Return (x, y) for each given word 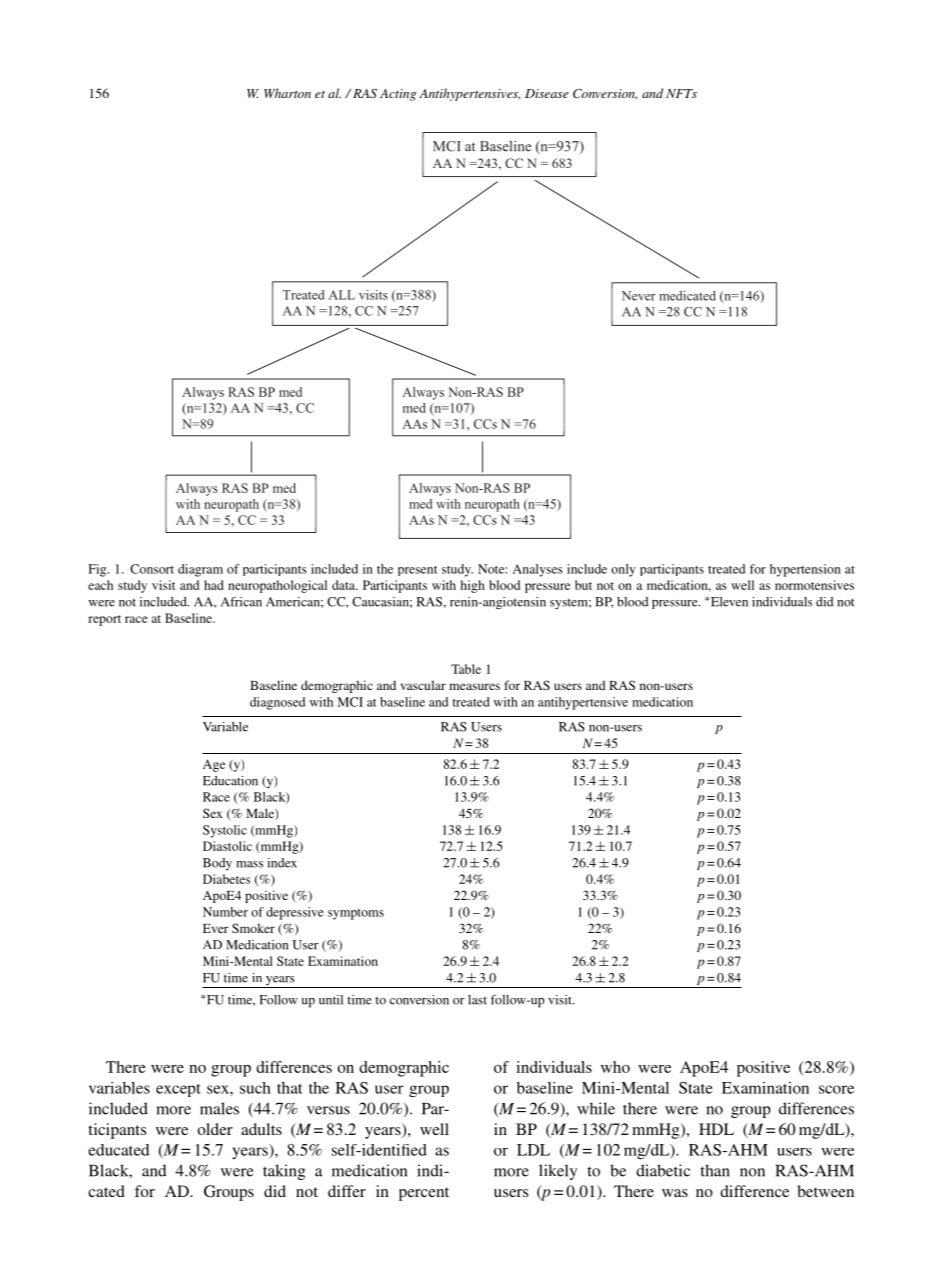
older (215, 1129)
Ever (216, 928)
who (615, 1067)
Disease (547, 93)
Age (214, 765)
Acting (398, 95)
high (472, 586)
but (583, 585)
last (477, 1000)
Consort (152, 569)
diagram (200, 570)
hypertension (805, 570)
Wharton (287, 93)
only (623, 570)
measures (474, 686)
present (417, 571)
